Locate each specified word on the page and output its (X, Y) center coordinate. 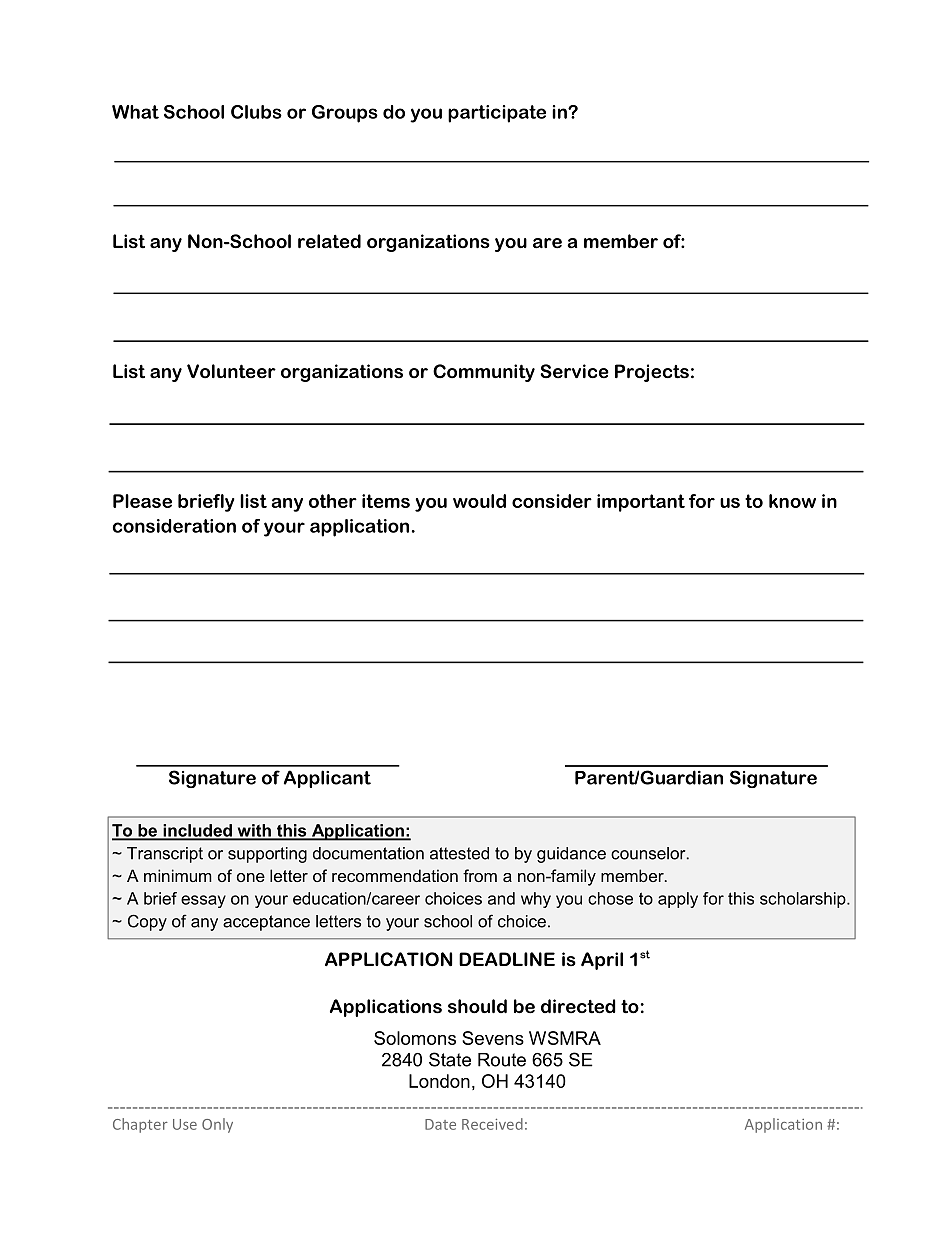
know (792, 501)
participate (497, 114)
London (439, 1081)
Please (142, 501)
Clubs (256, 112)
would (479, 501)
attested (459, 853)
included (197, 831)
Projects (652, 373)
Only (217, 1125)
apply (678, 900)
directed (578, 1006)
